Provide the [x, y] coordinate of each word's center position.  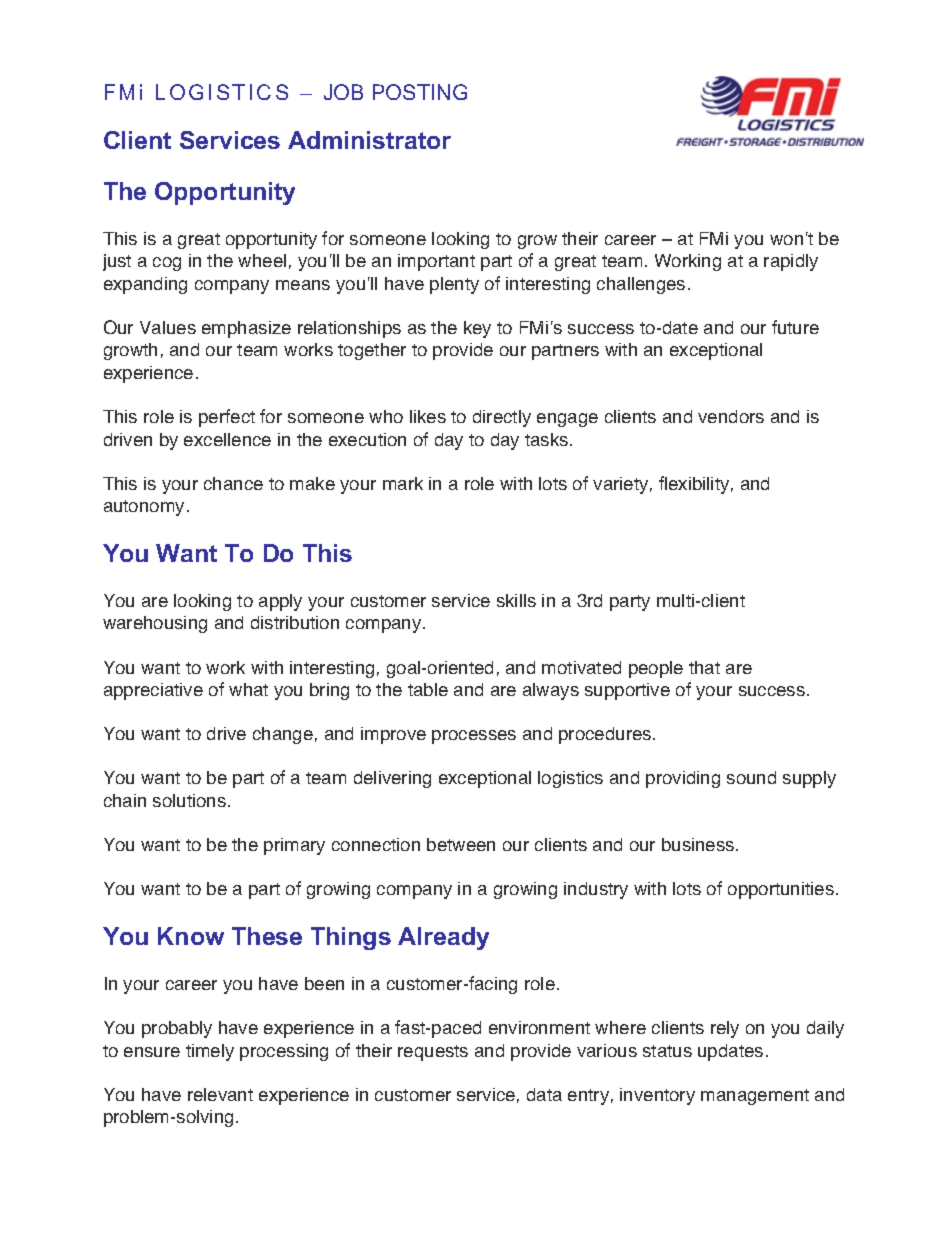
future [795, 327]
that [704, 667]
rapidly [791, 262]
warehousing [155, 624]
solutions [189, 800]
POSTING [420, 92]
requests [433, 1053]
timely [210, 1052]
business [699, 844]
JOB [343, 92]
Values [168, 327]
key [477, 329]
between [461, 844]
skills [516, 600]
